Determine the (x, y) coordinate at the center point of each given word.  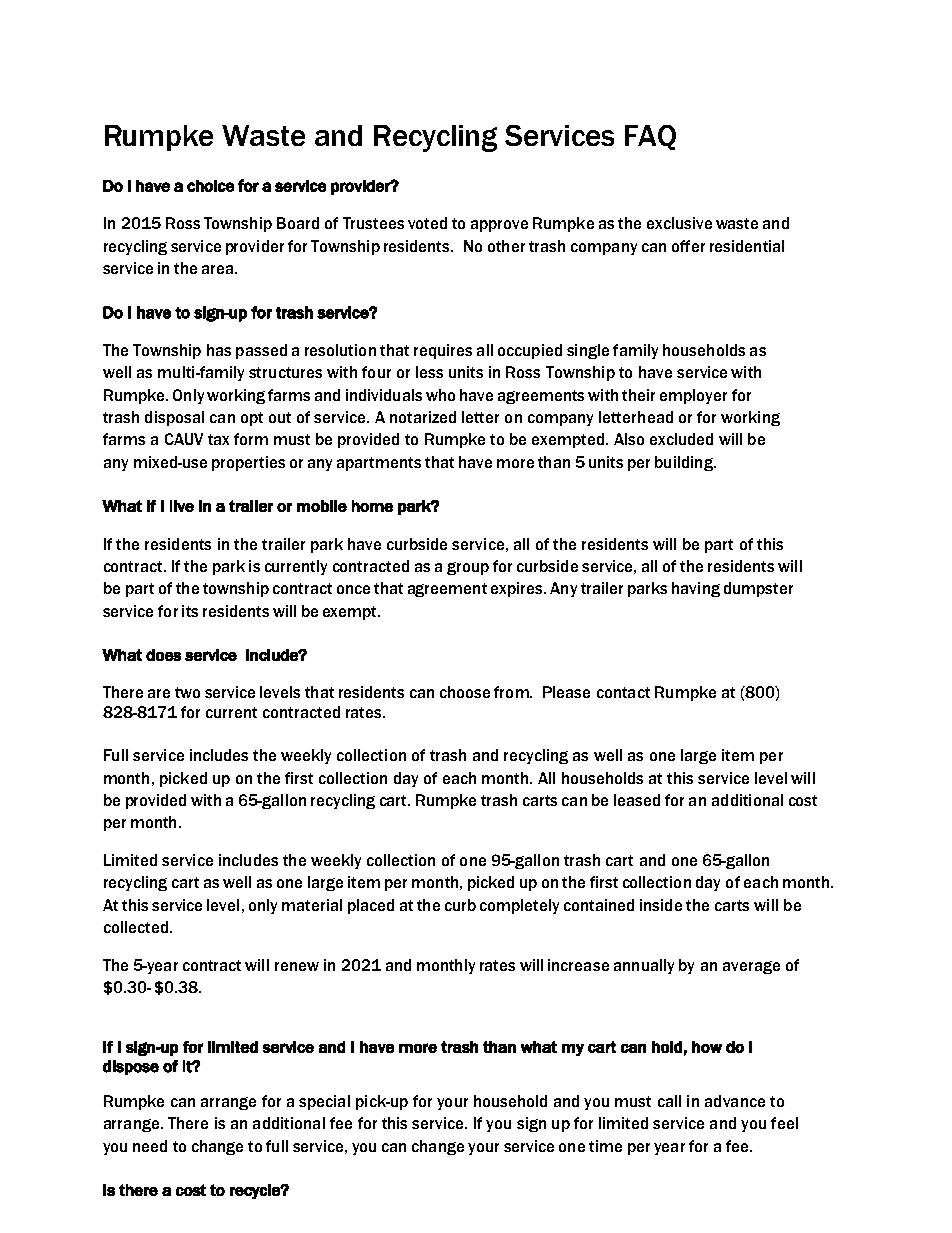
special (324, 1102)
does (163, 655)
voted (427, 223)
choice (210, 186)
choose (465, 692)
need (150, 1146)
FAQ (650, 137)
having (696, 589)
